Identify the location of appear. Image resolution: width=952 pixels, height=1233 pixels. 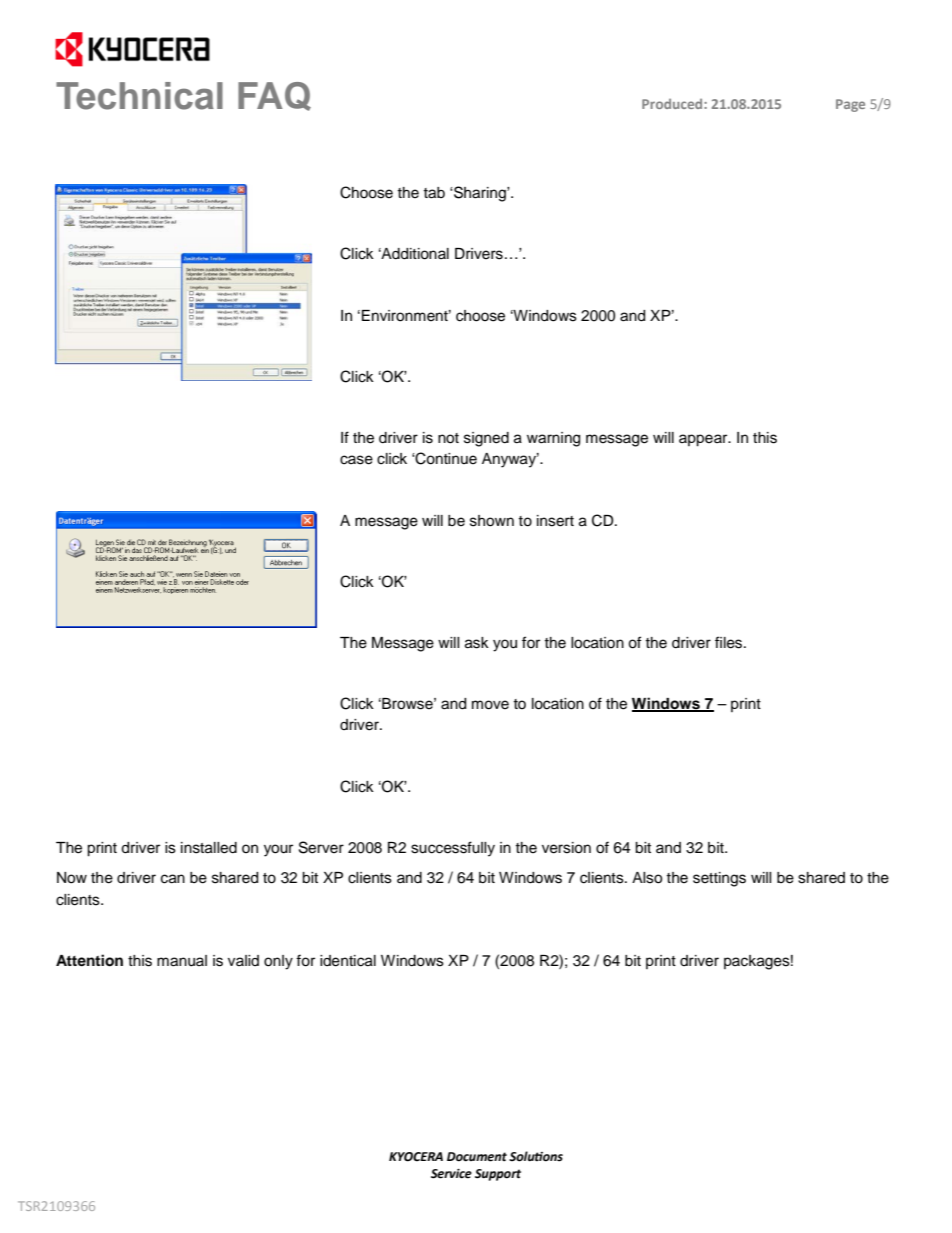
(704, 440).
